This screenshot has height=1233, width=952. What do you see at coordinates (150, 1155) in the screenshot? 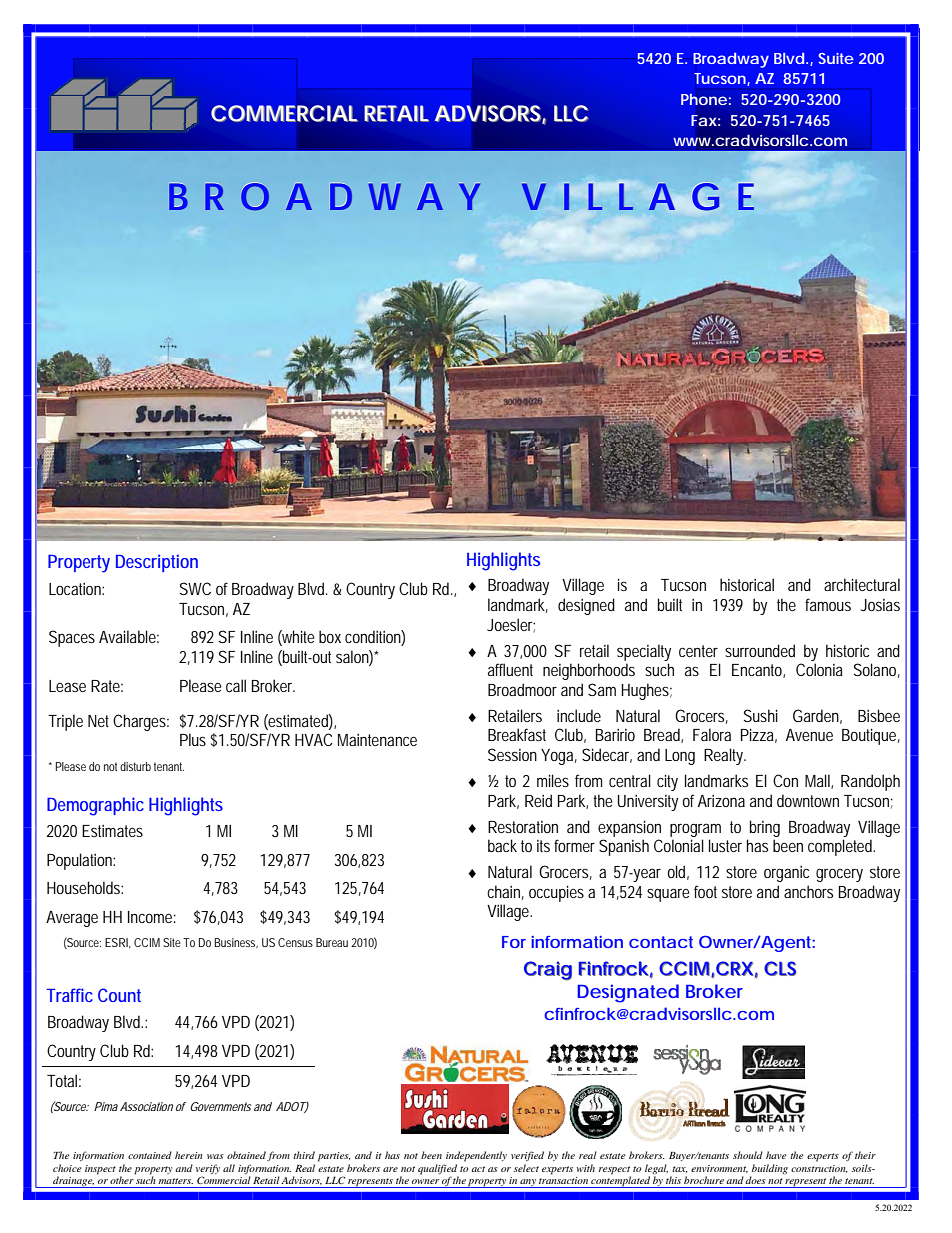
I see `contained` at bounding box center [150, 1155].
